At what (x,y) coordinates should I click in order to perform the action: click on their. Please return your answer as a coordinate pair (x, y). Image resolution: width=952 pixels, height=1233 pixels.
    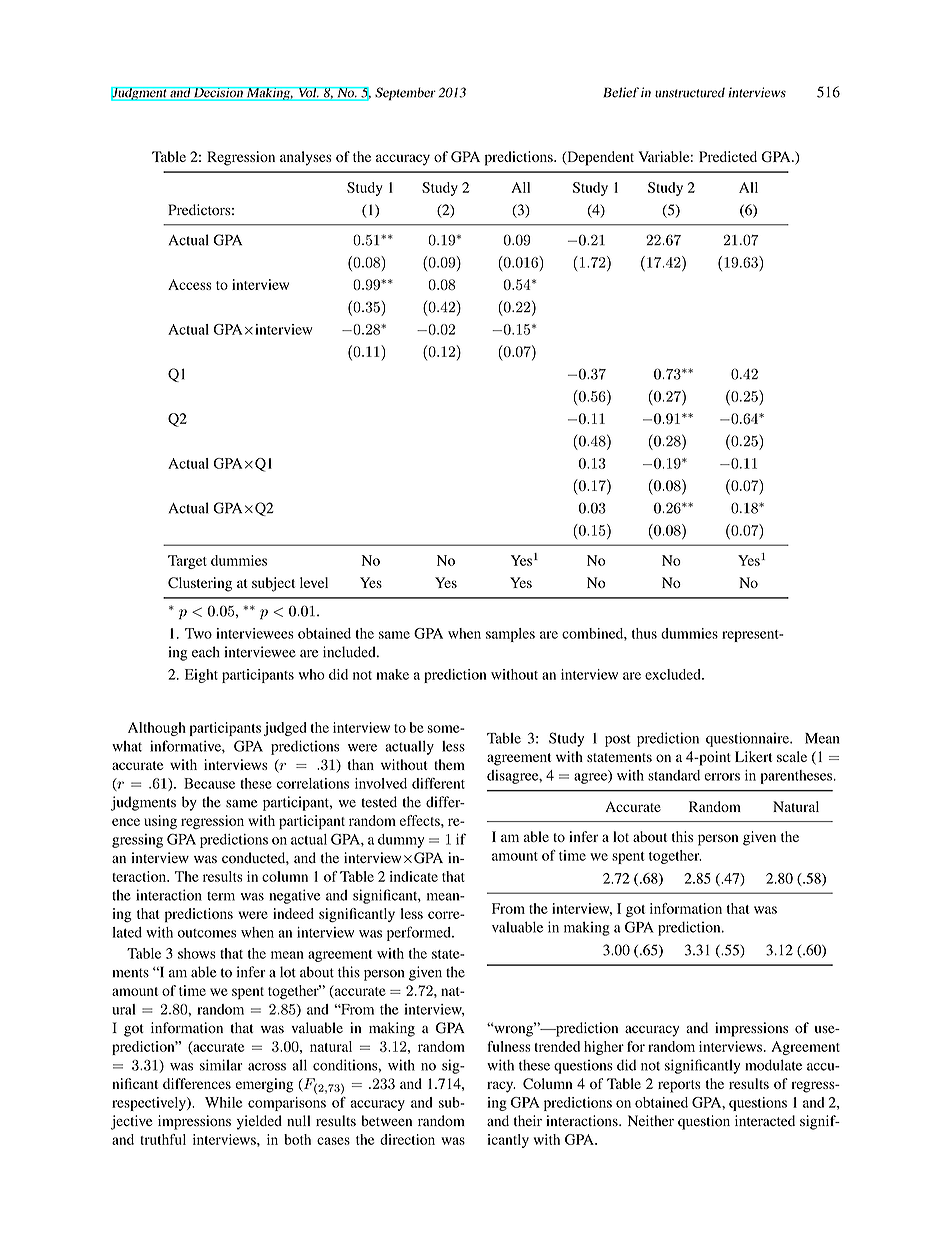
    Looking at the image, I should click on (528, 1120).
